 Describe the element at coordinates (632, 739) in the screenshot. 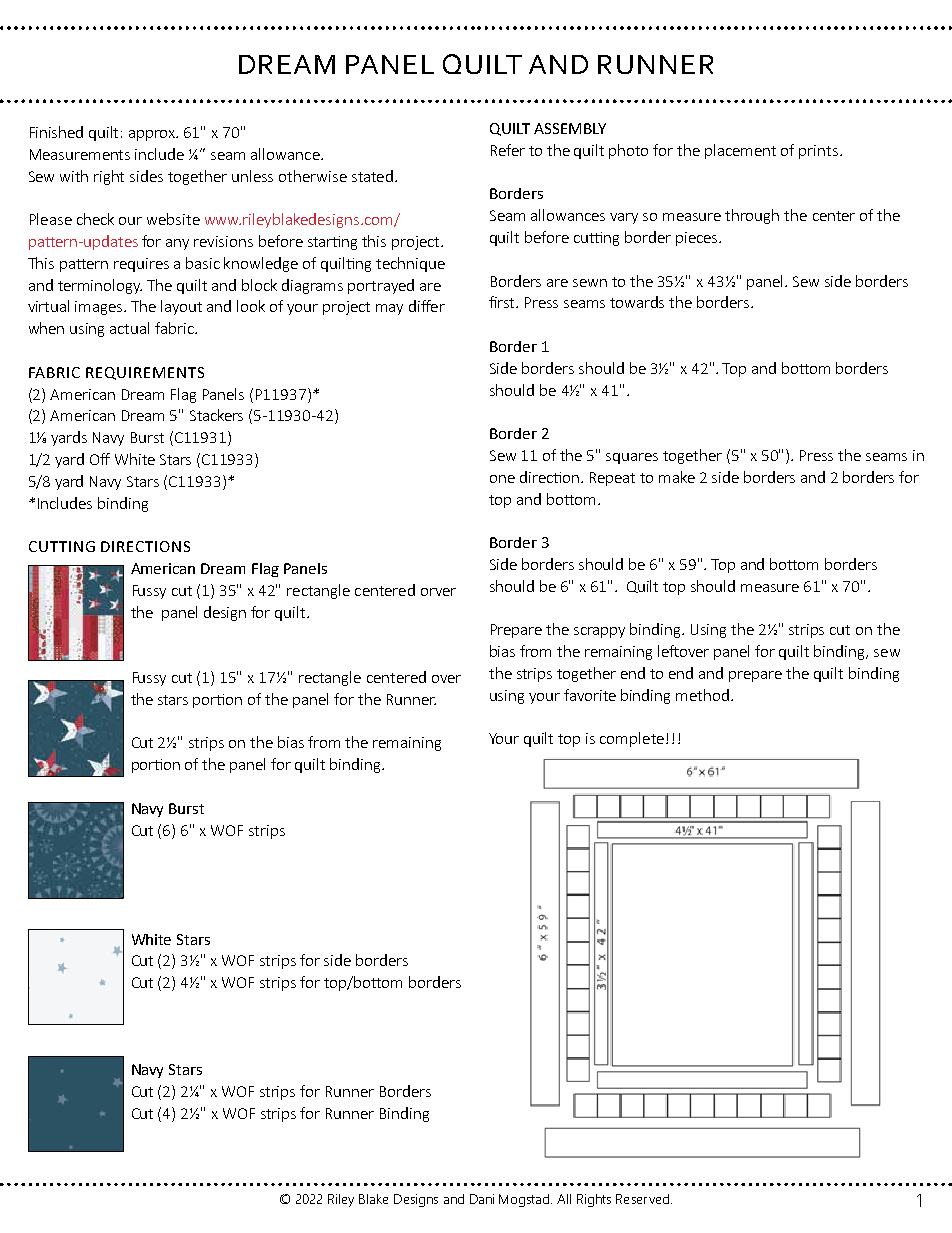

I see `complete` at that location.
